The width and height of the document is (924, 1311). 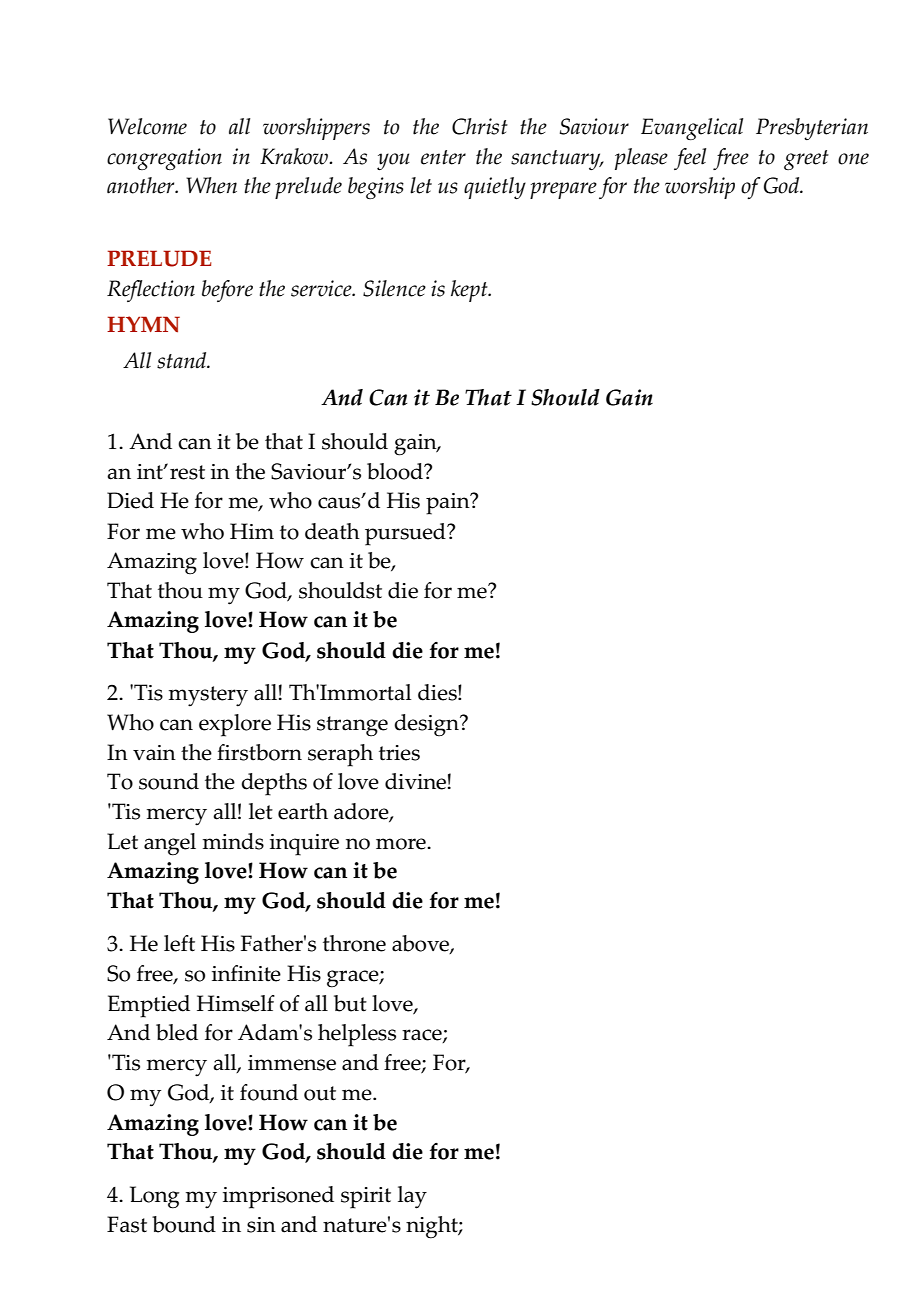 What do you see at coordinates (412, 1197) in the document?
I see `lay` at bounding box center [412, 1197].
